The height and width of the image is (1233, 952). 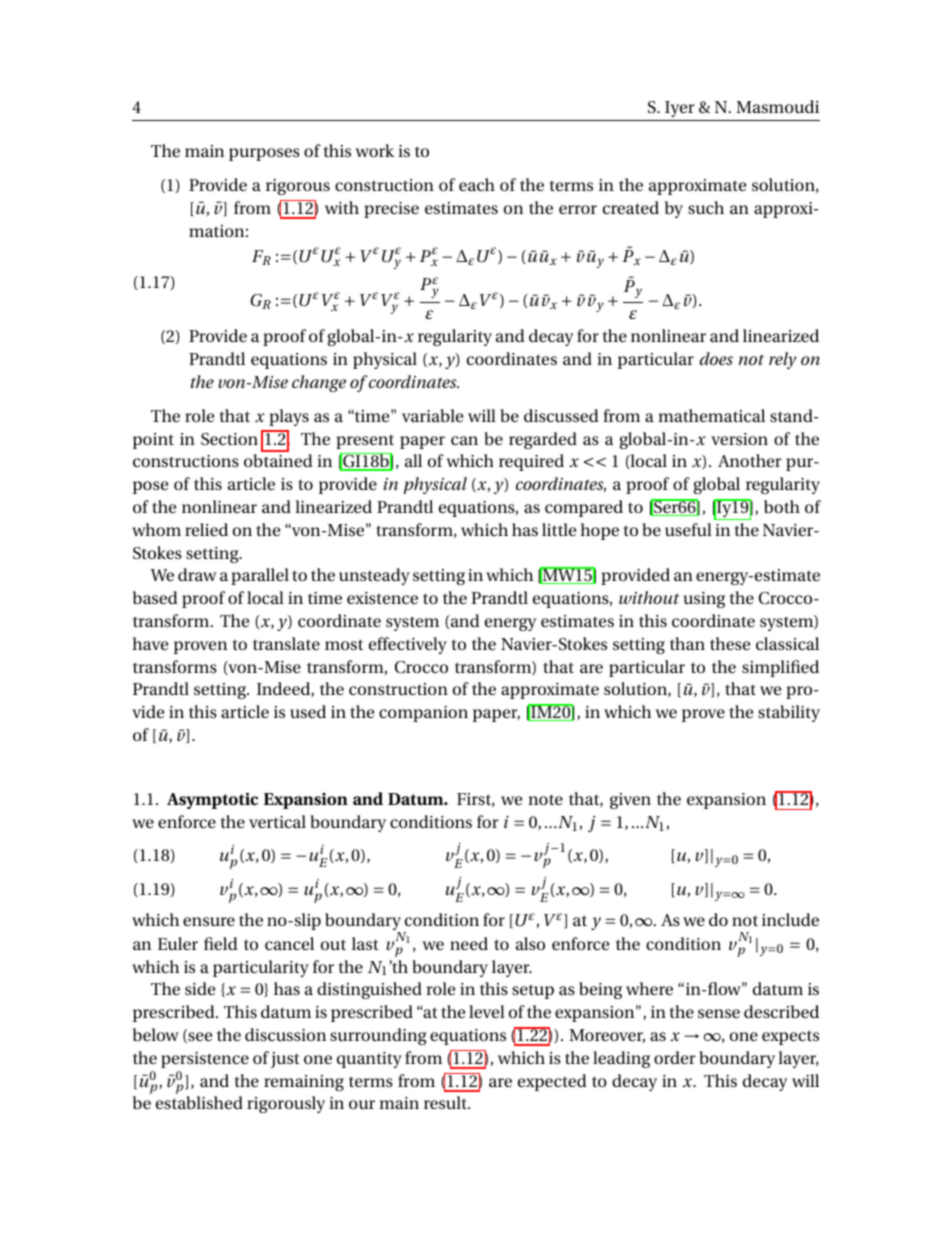 What do you see at coordinates (704, 600) in the image?
I see `using` at bounding box center [704, 600].
